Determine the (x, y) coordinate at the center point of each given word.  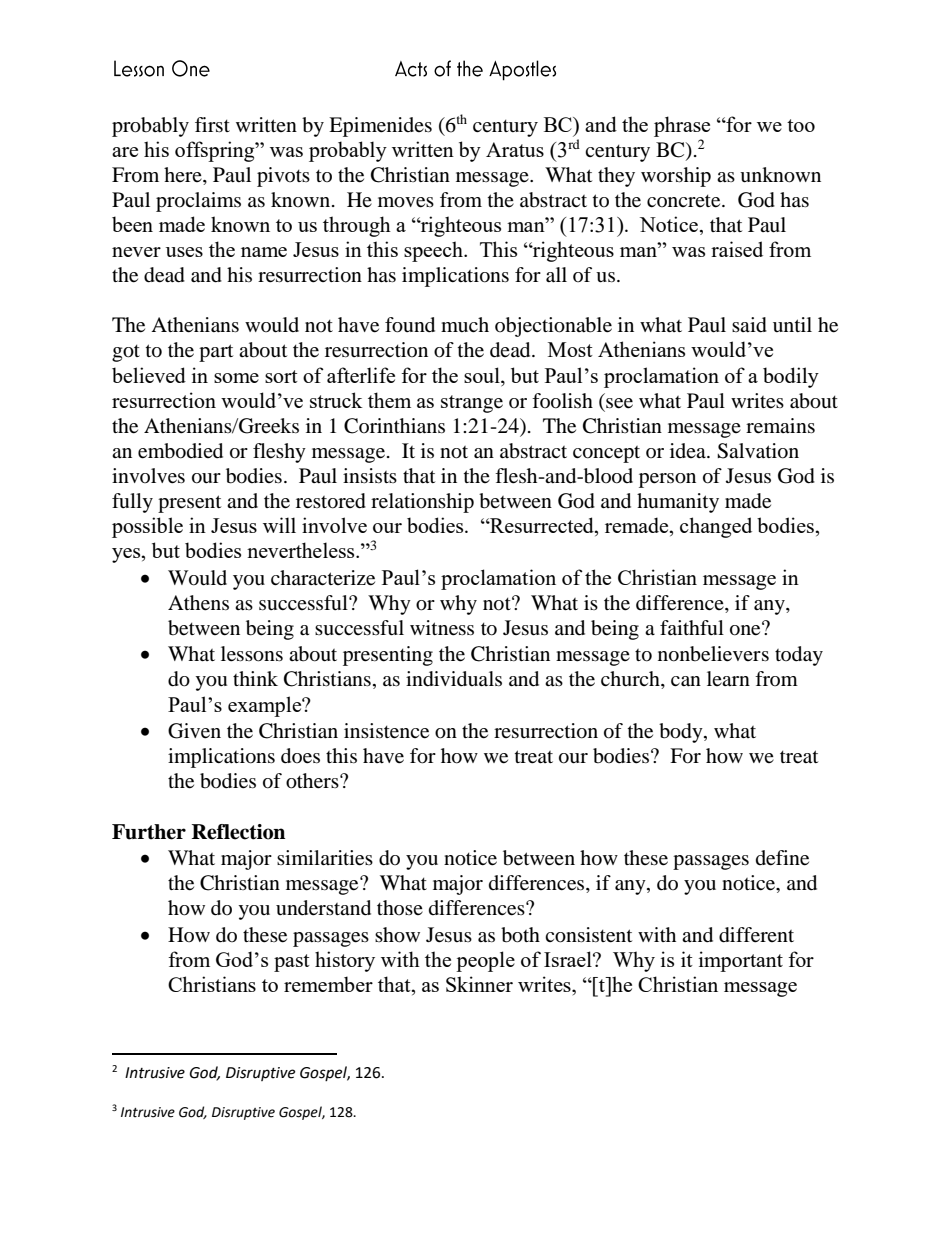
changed (716, 527)
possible (147, 527)
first (212, 124)
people (485, 961)
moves (406, 202)
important (741, 961)
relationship (422, 503)
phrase (682, 126)
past (292, 963)
